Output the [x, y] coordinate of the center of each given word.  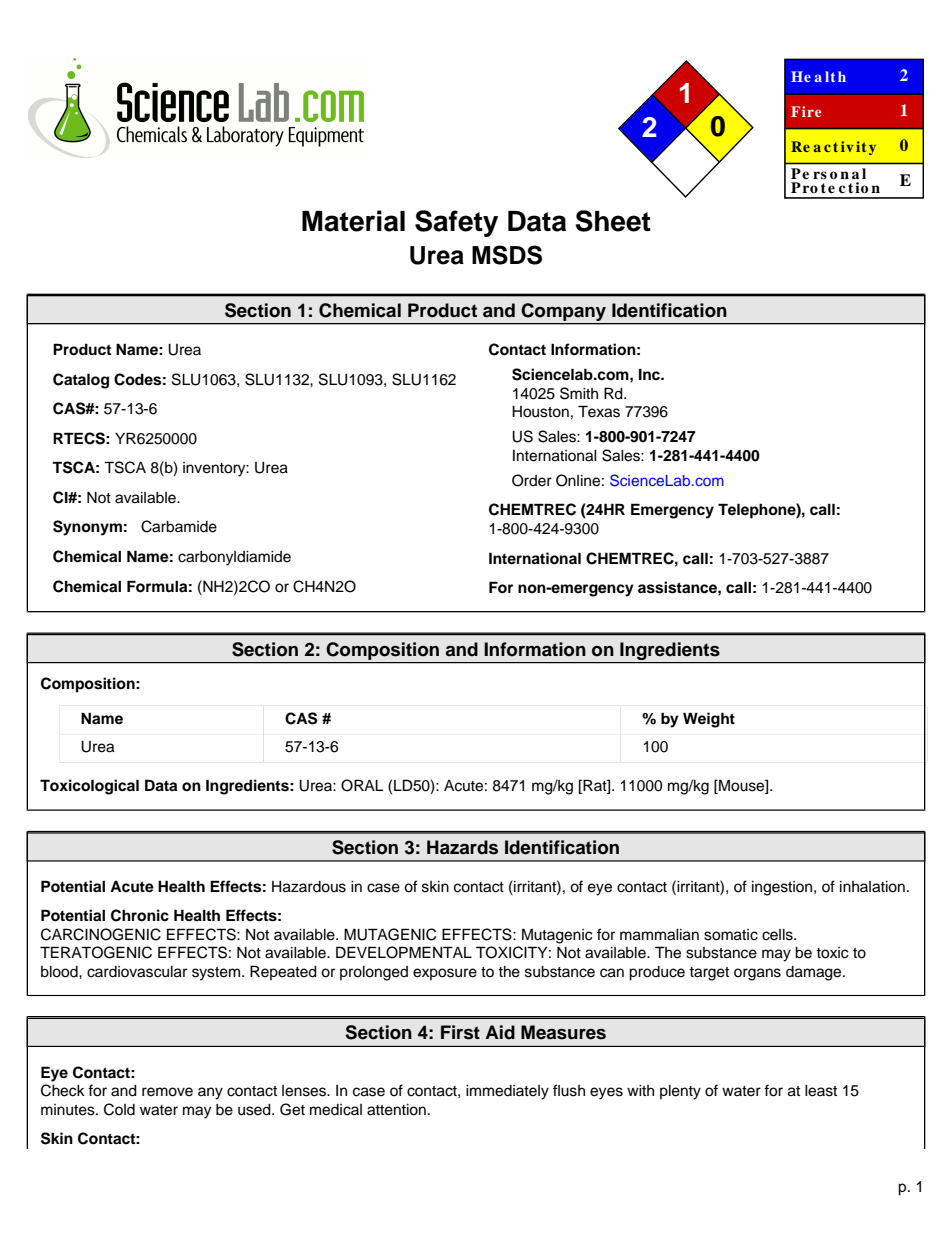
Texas [599, 411]
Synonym [87, 528]
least [821, 1091]
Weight [709, 720]
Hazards [462, 847]
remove [167, 1092]
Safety [456, 223]
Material [353, 221]
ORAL [362, 785]
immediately [507, 1092]
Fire [806, 111]
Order [532, 480]
